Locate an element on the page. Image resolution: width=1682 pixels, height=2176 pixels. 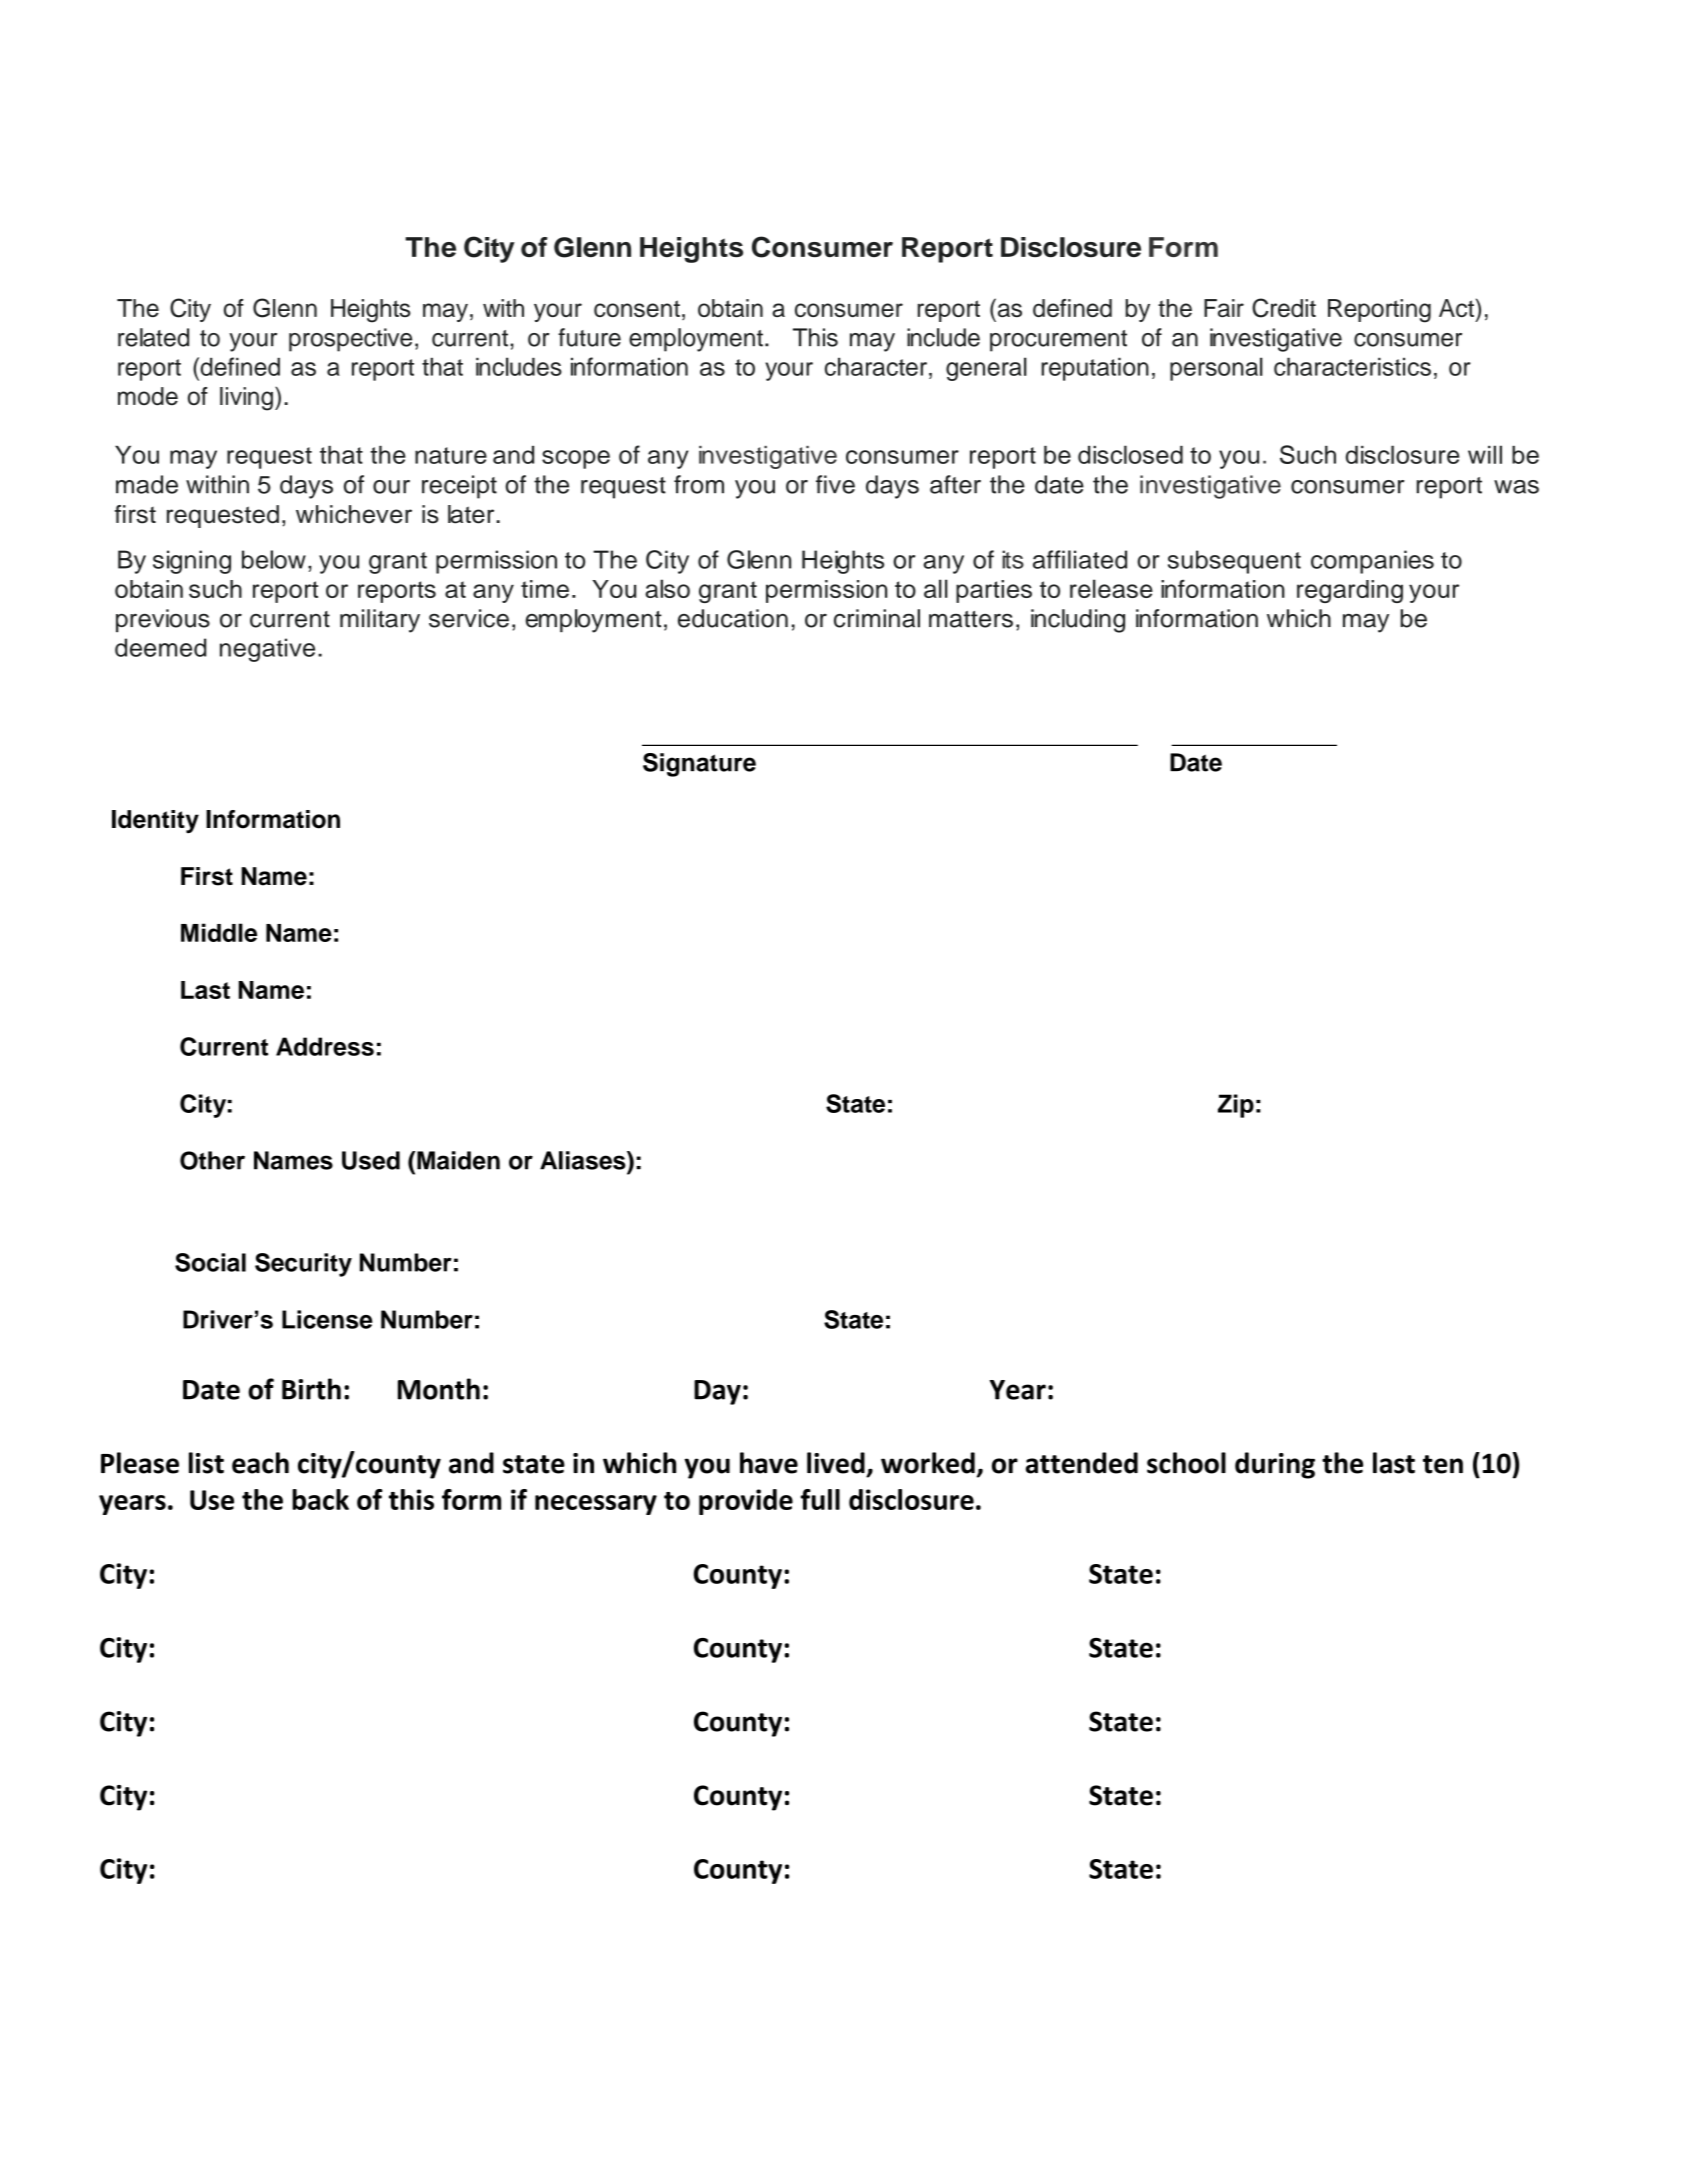
criminal is located at coordinates (877, 618).
